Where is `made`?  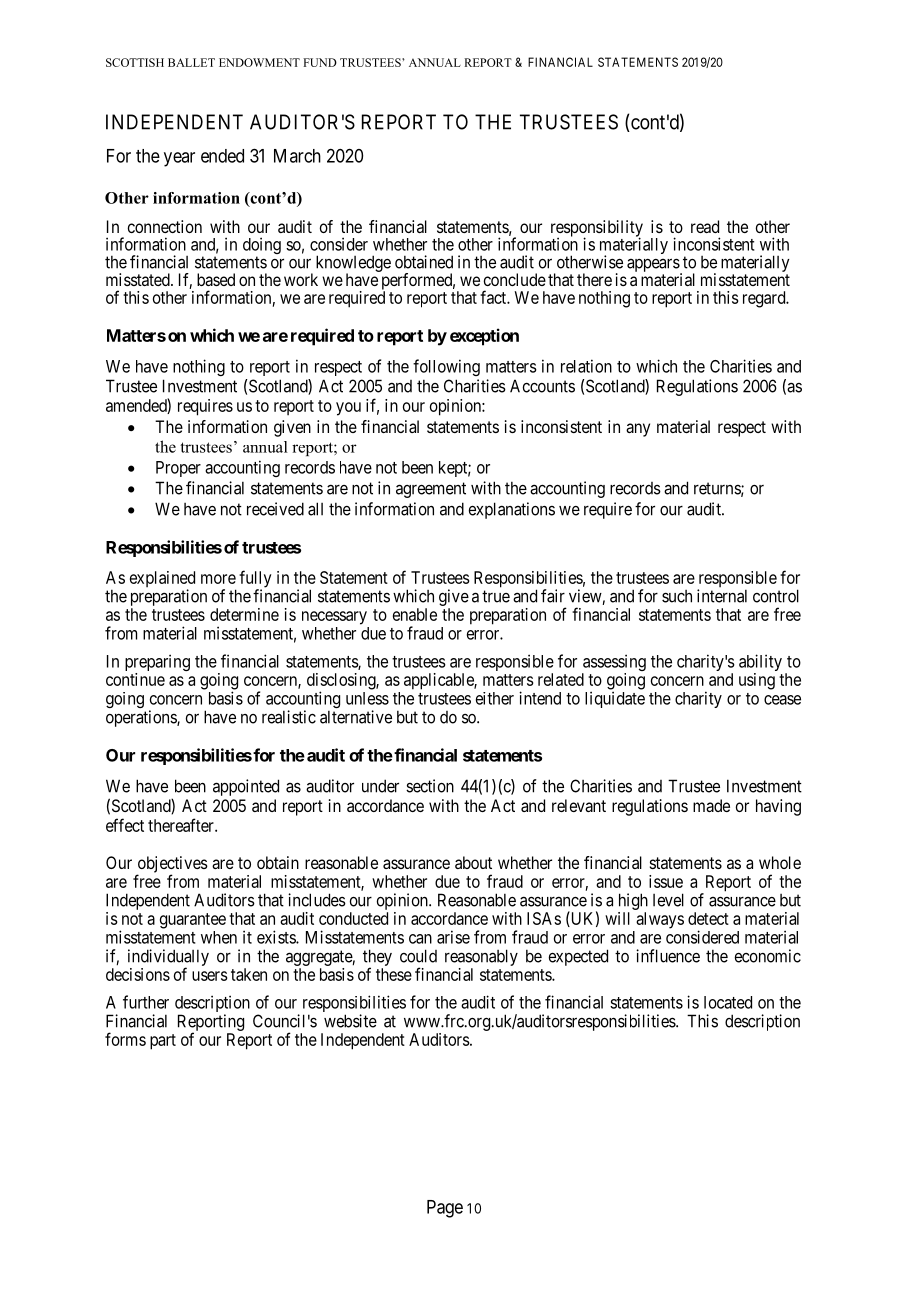
made is located at coordinates (711, 805).
